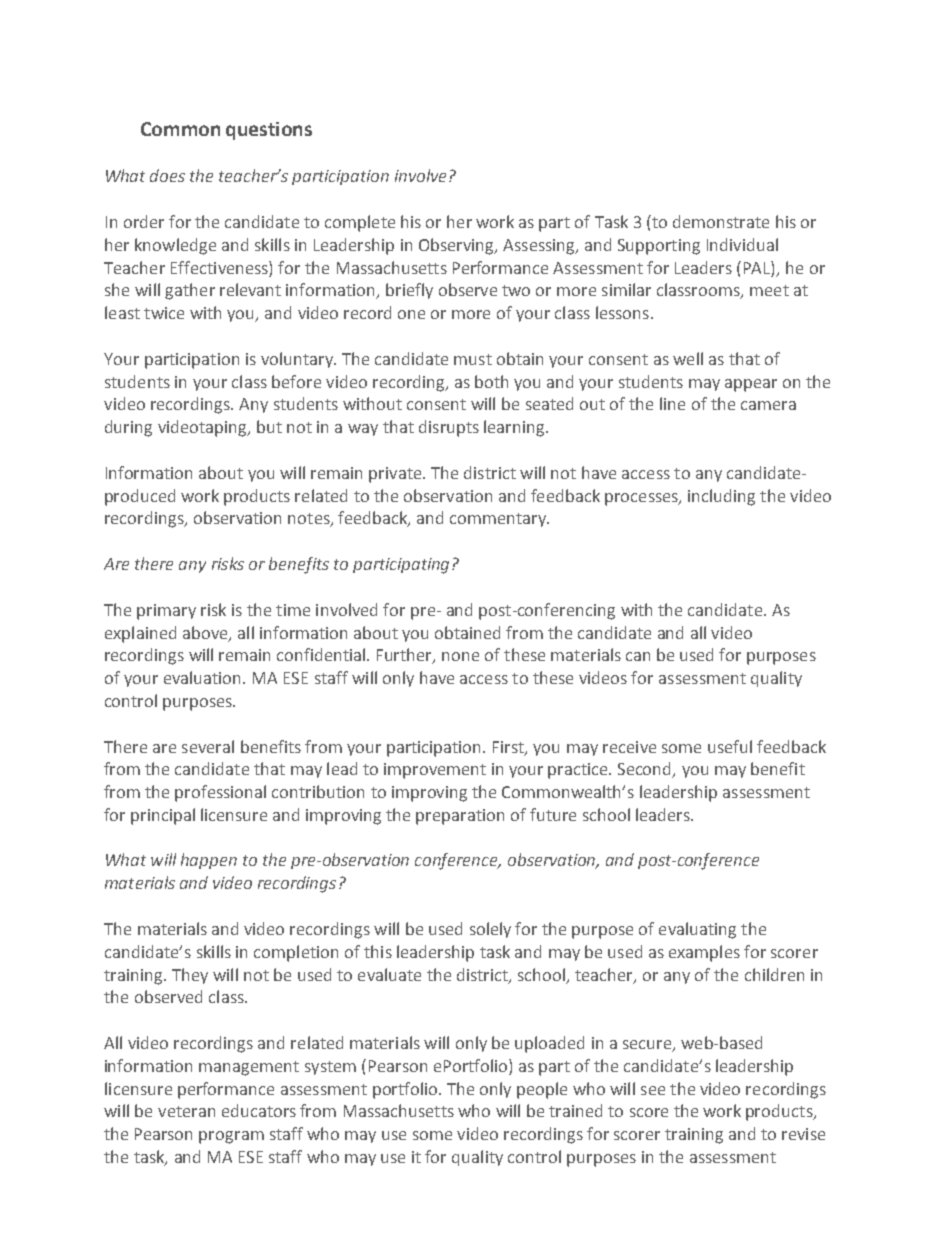 Image resolution: width=952 pixels, height=1233 pixels. Describe the element at coordinates (653, 1090) in the document. I see `see` at that location.
